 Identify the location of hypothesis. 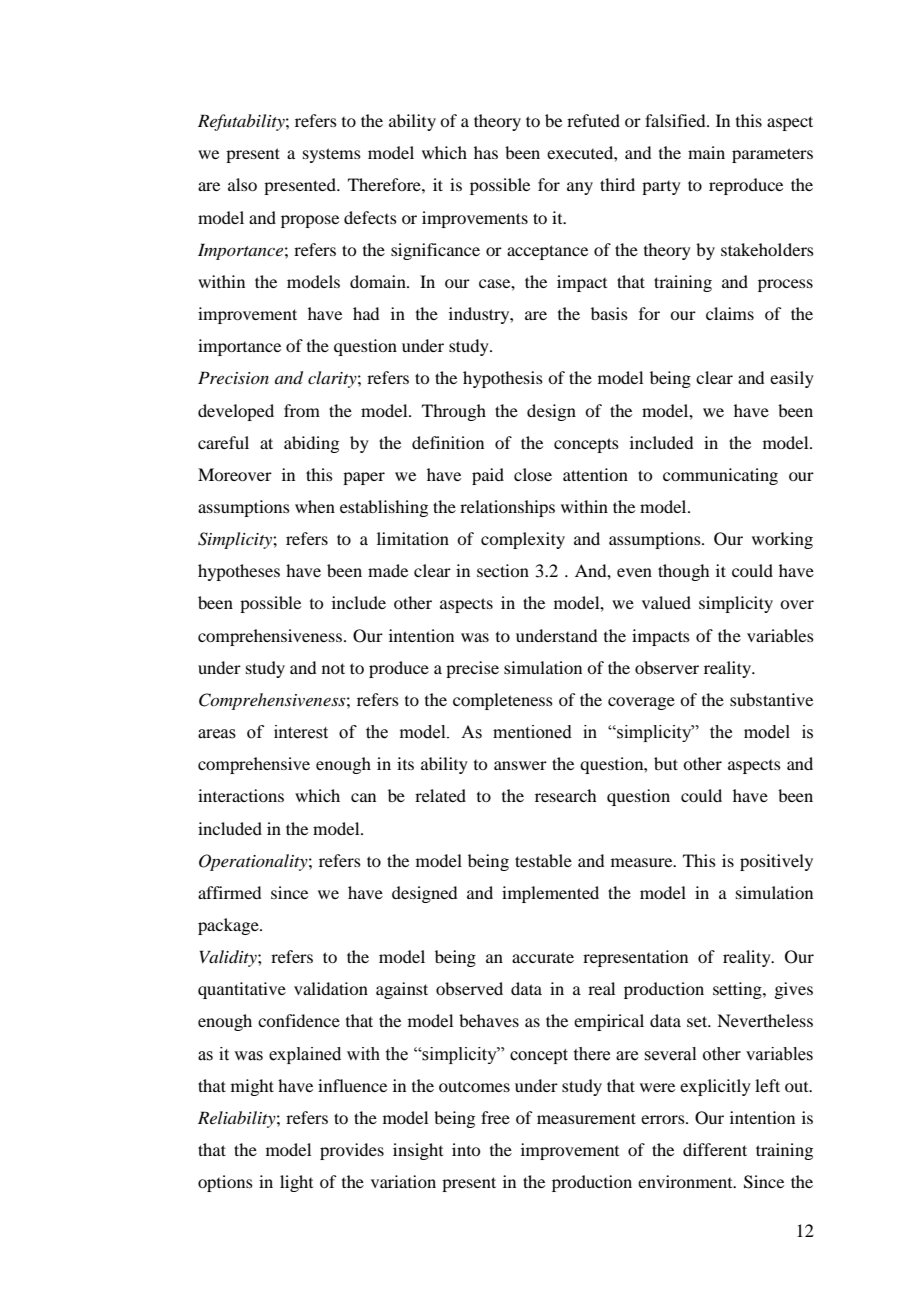
(503, 379).
